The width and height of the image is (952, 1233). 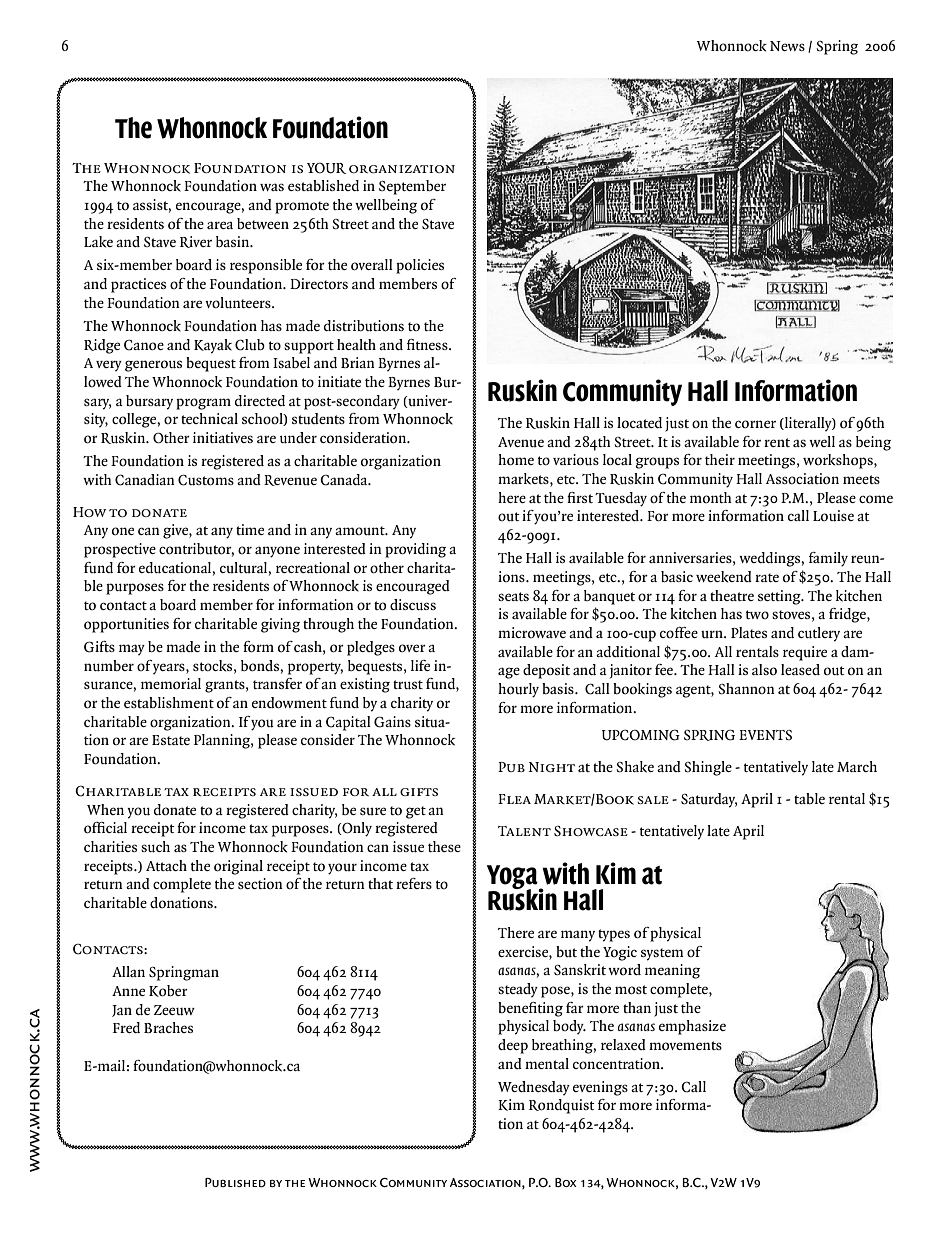 I want to click on Saturday, so click(x=709, y=800).
